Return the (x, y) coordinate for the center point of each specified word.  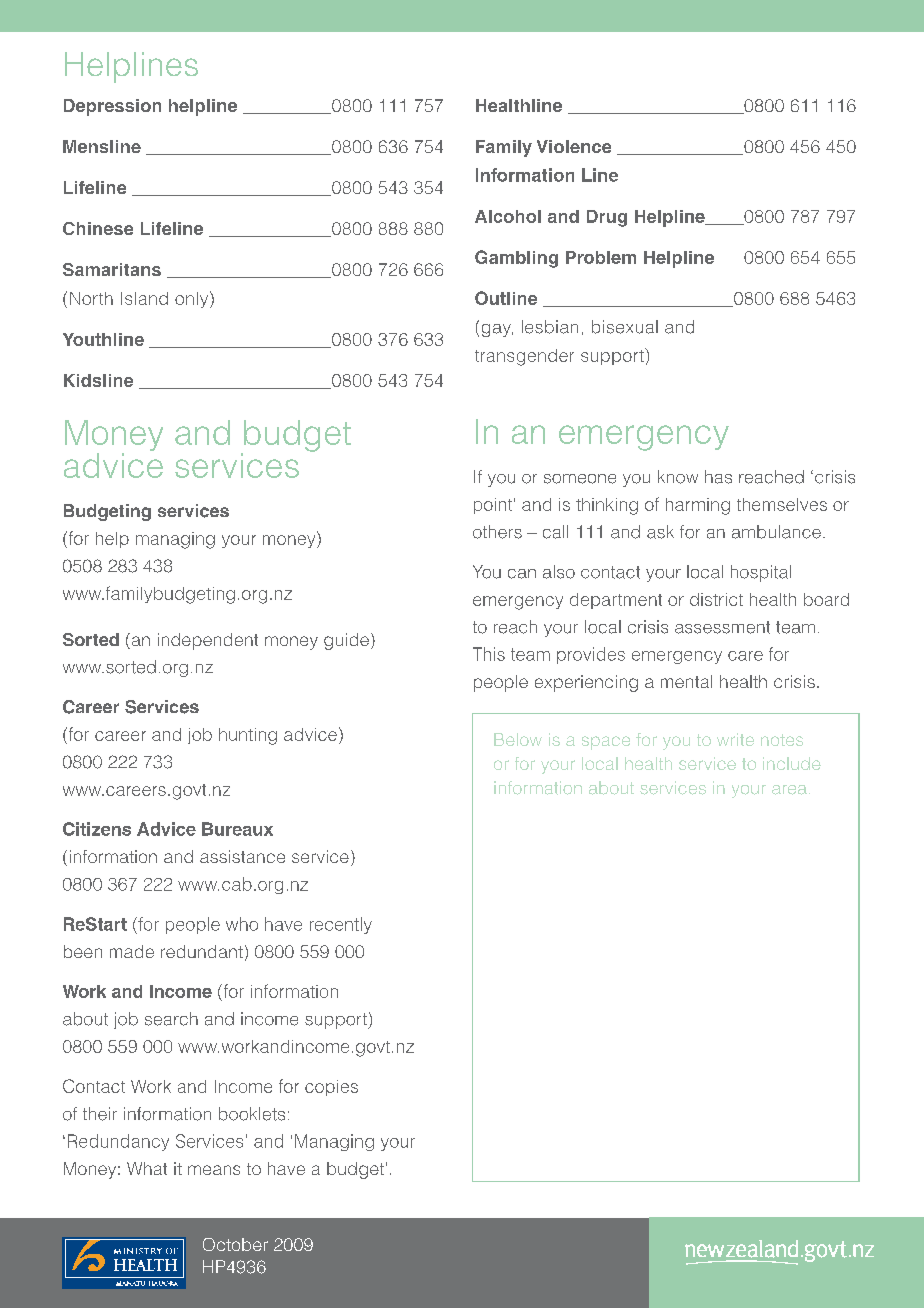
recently (341, 925)
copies (331, 1088)
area (789, 790)
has (718, 477)
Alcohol (508, 216)
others (497, 532)
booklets (252, 1114)
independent (208, 641)
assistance (242, 856)
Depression (112, 107)
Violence (574, 146)
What (147, 1168)
